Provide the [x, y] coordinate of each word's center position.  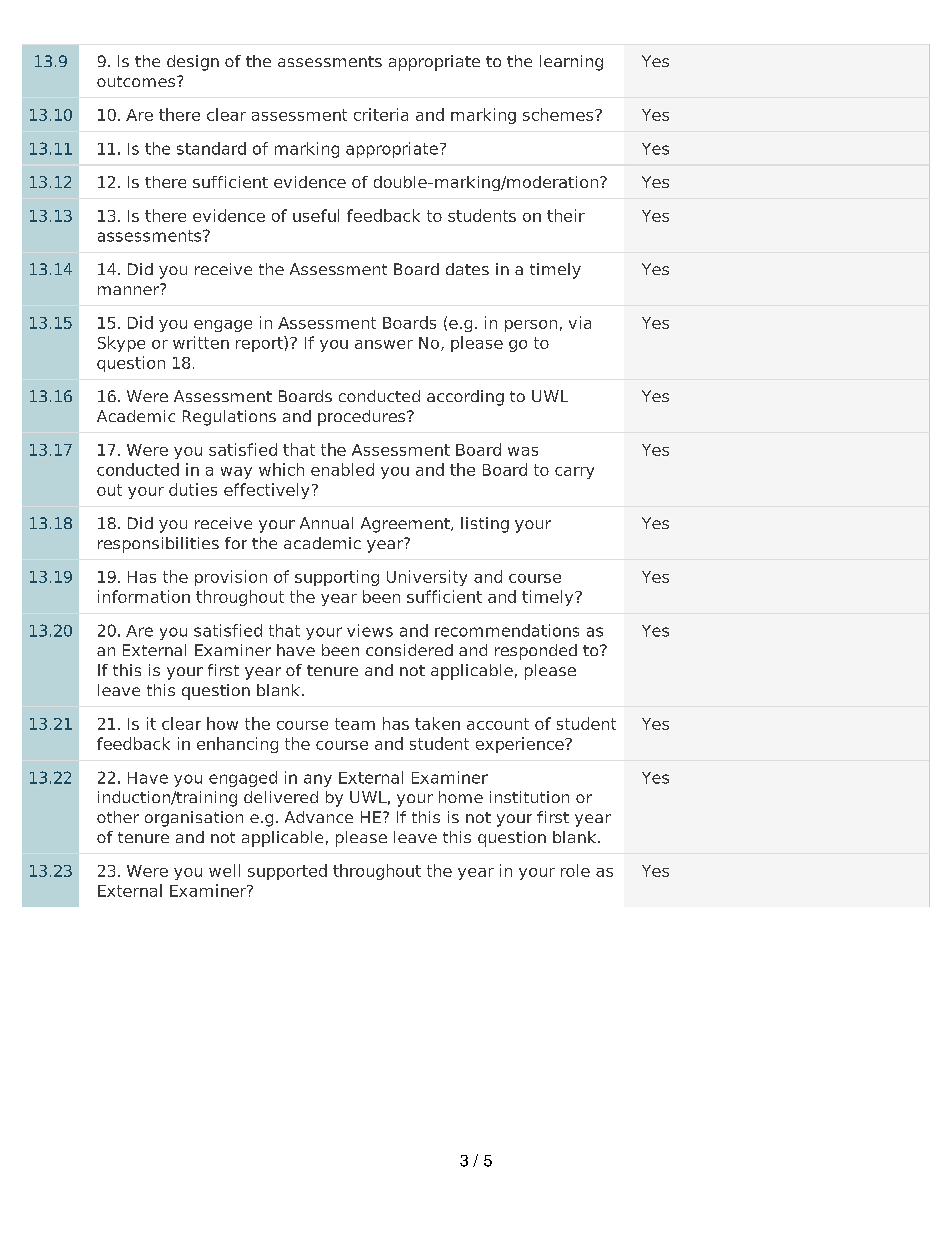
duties [193, 489]
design [193, 63]
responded [536, 652]
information [144, 596]
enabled [342, 469]
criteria [381, 114]
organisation [194, 819]
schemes [559, 114]
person [531, 326]
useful [316, 215]
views [370, 630]
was [523, 451]
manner [130, 289]
